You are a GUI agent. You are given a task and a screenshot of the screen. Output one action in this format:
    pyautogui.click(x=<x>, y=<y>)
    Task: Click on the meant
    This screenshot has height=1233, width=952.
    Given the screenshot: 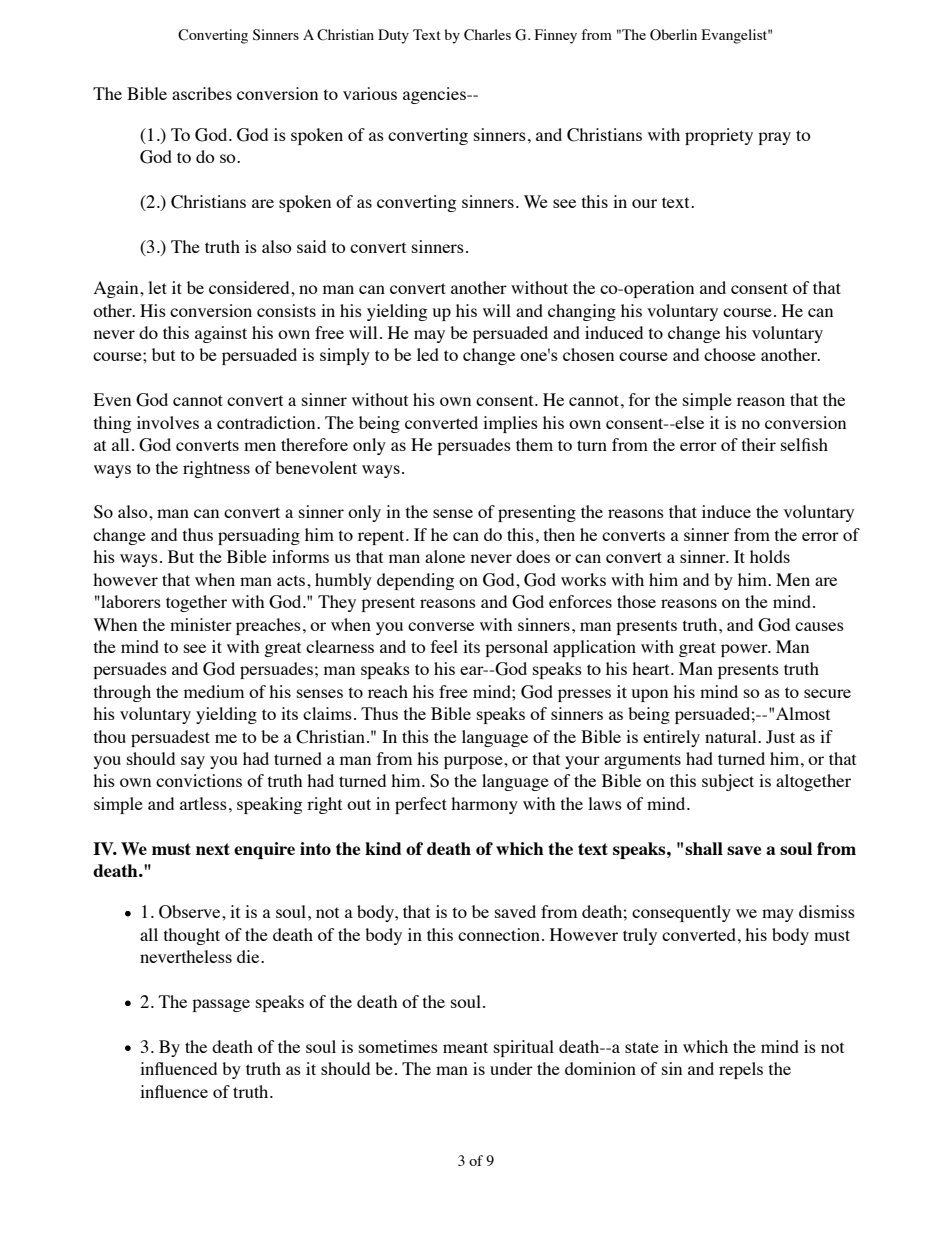 What is the action you would take?
    pyautogui.click(x=465, y=1047)
